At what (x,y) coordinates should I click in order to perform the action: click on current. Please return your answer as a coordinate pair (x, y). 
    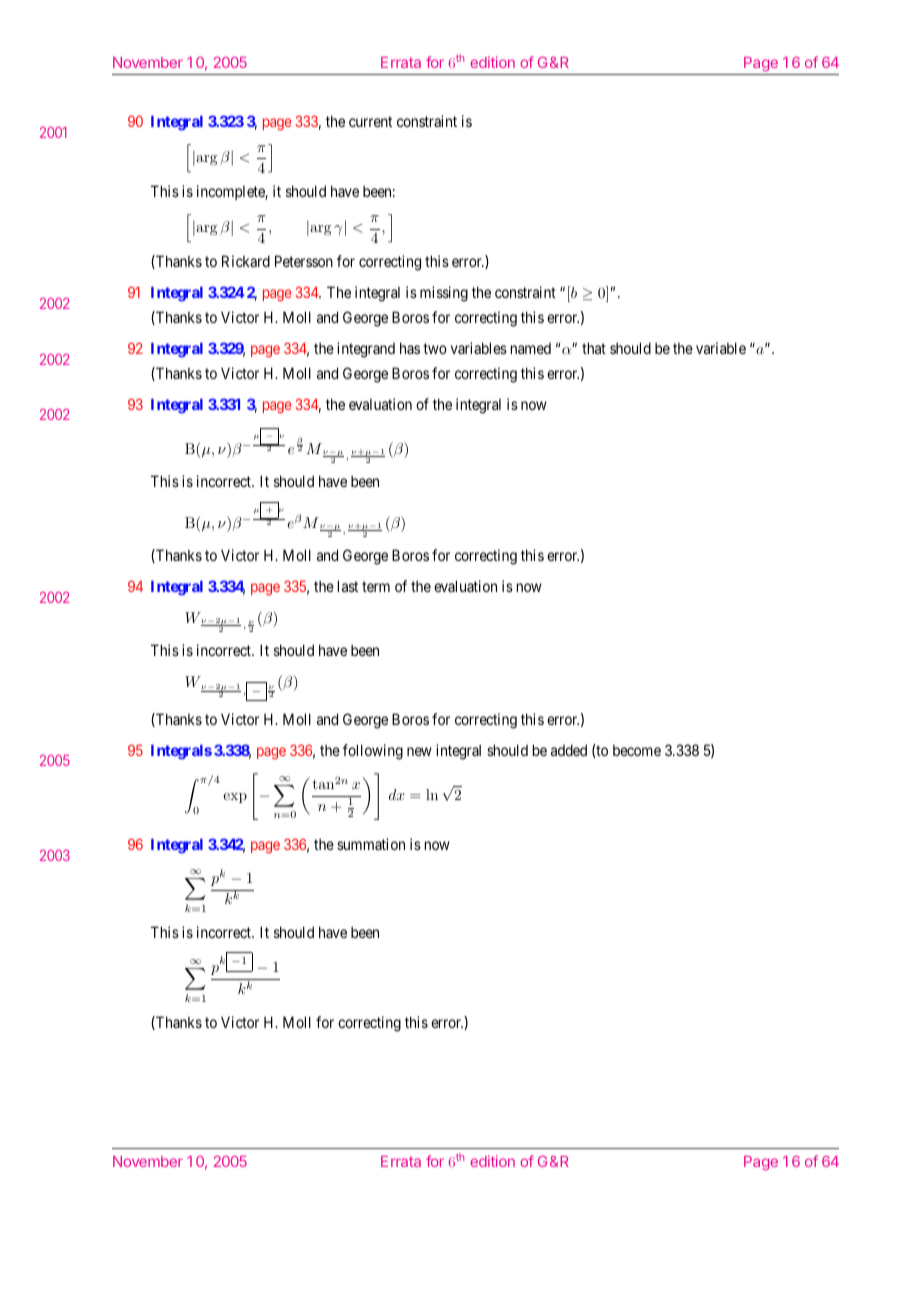
    Looking at the image, I should click on (370, 121).
